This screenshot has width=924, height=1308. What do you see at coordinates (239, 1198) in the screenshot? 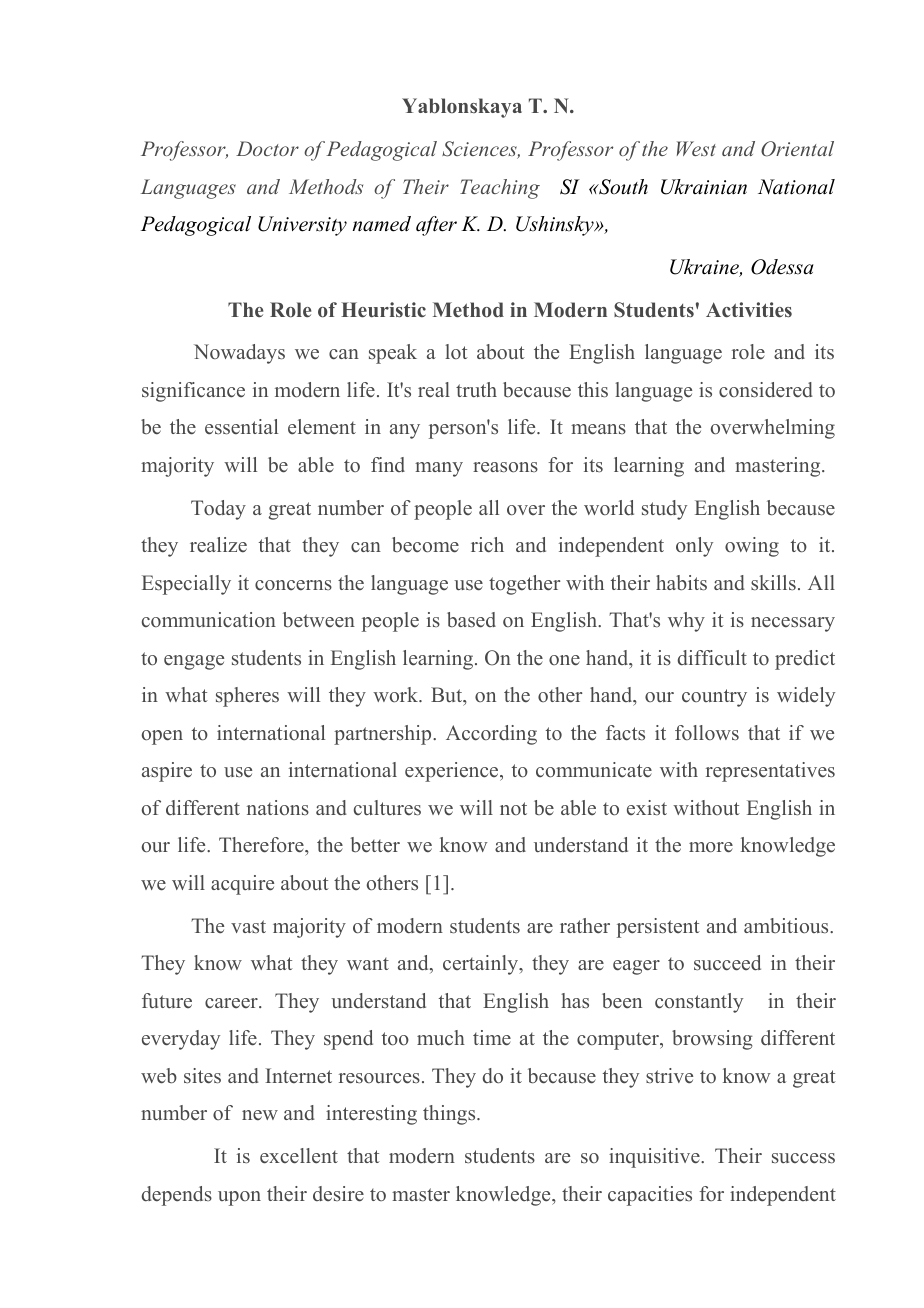
I see `upon` at bounding box center [239, 1198].
